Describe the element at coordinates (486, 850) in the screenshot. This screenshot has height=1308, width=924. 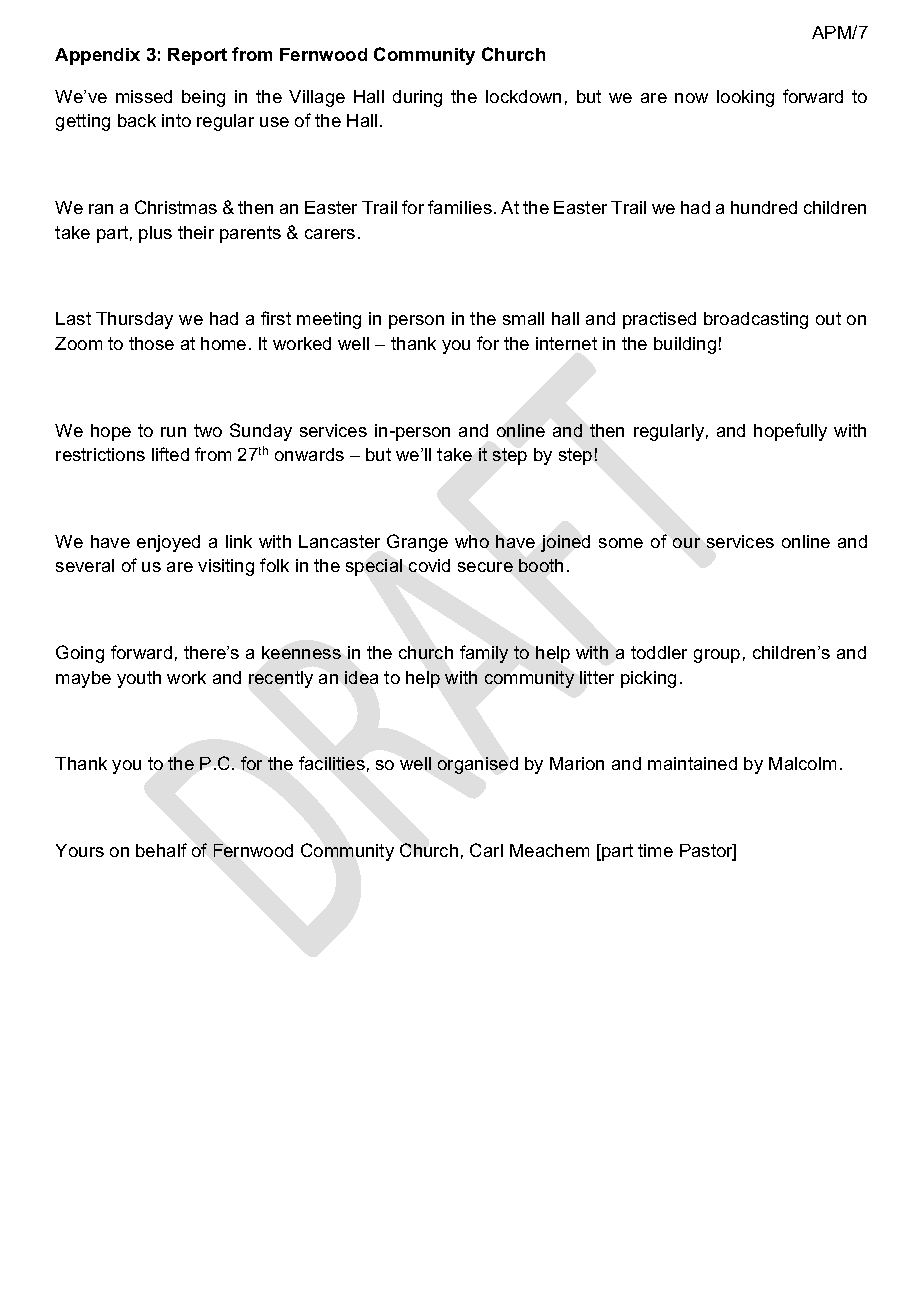
I see `Carl` at that location.
